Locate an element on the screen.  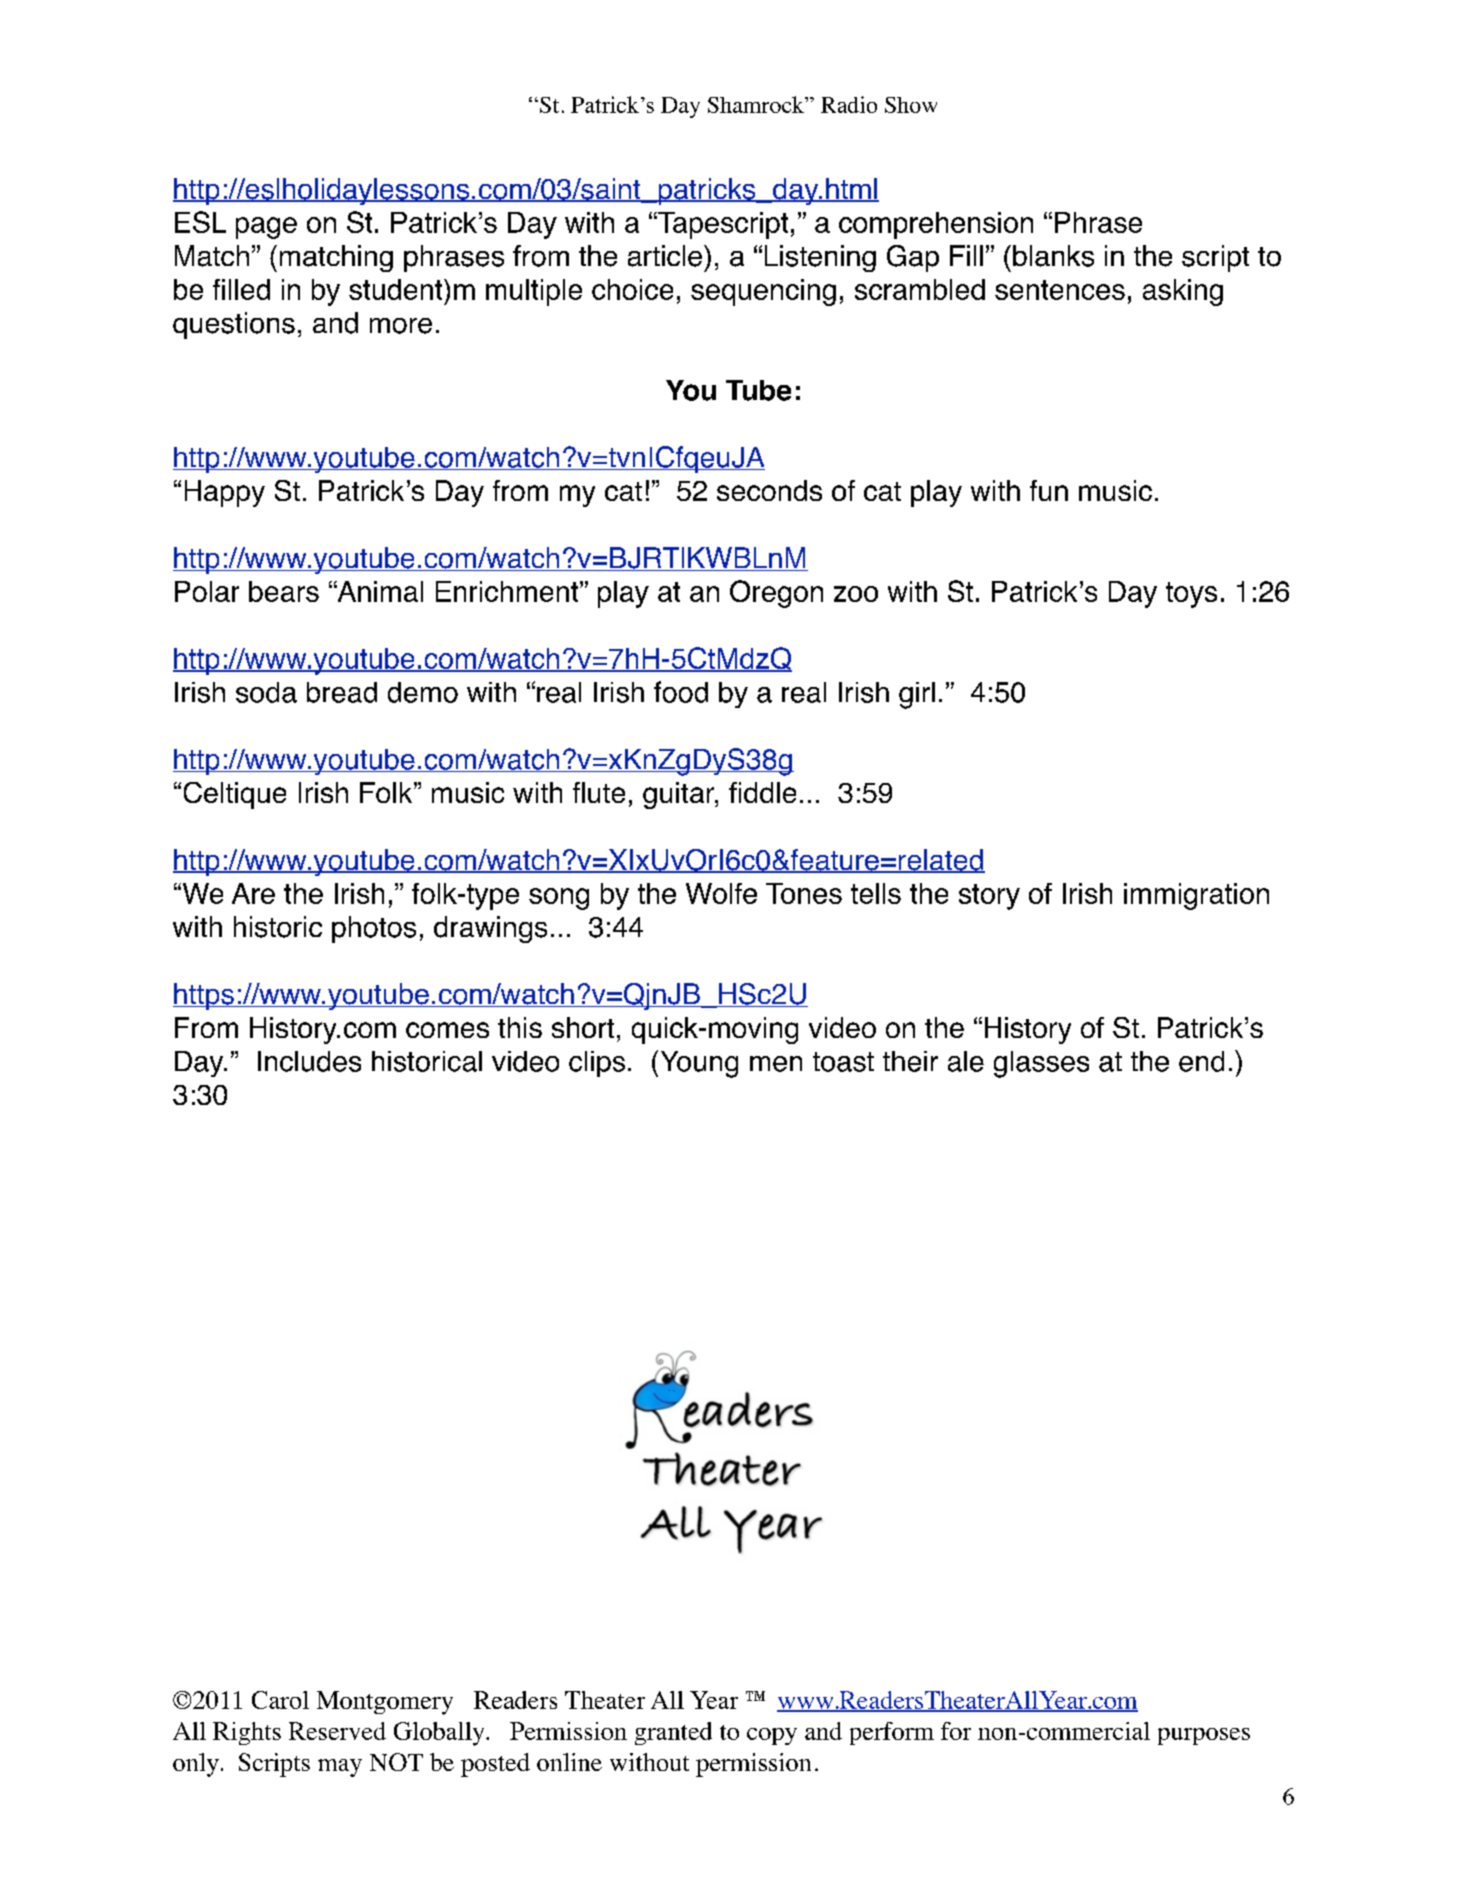
glasses is located at coordinates (1041, 1064).
